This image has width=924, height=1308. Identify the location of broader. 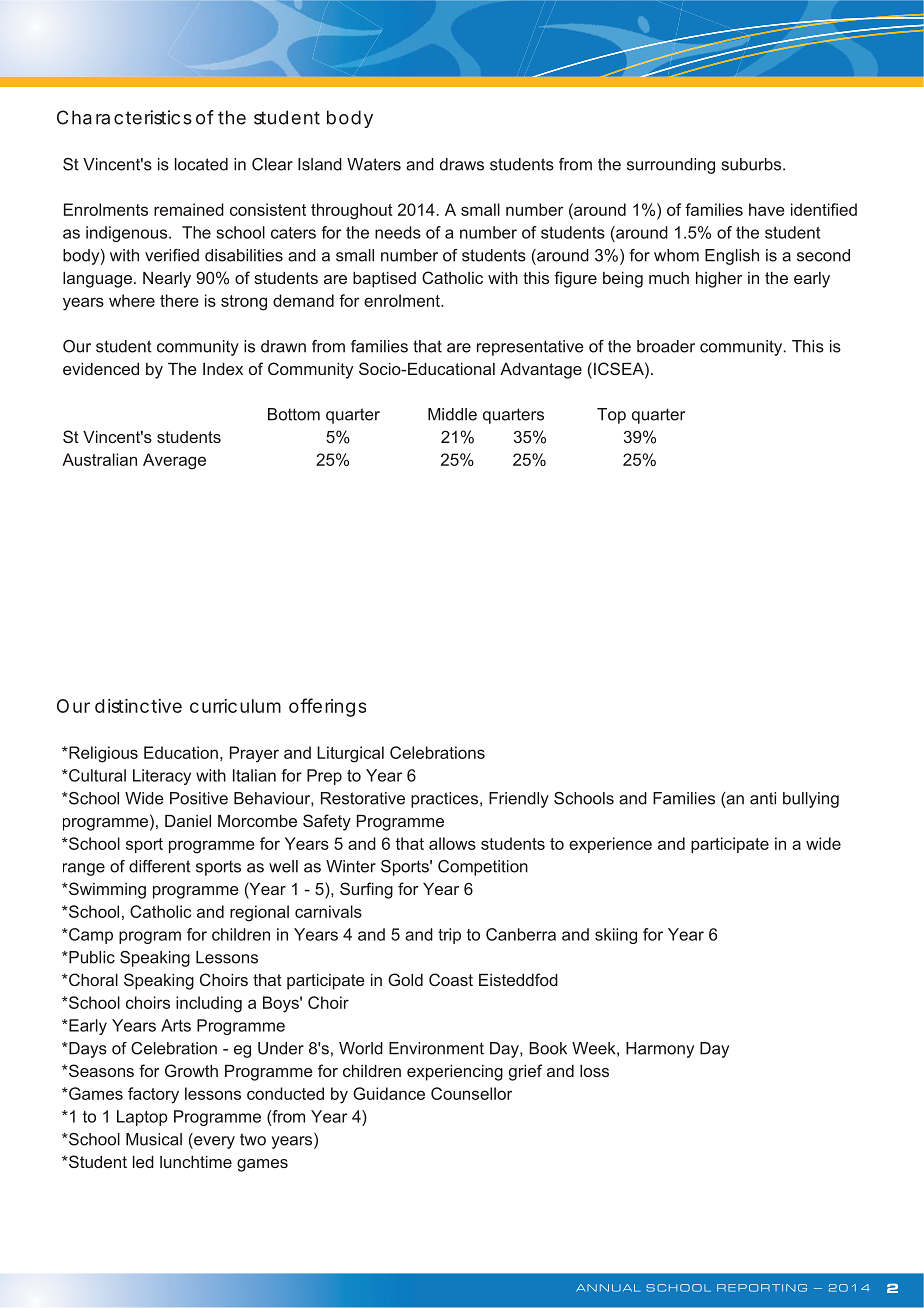
(666, 346).
